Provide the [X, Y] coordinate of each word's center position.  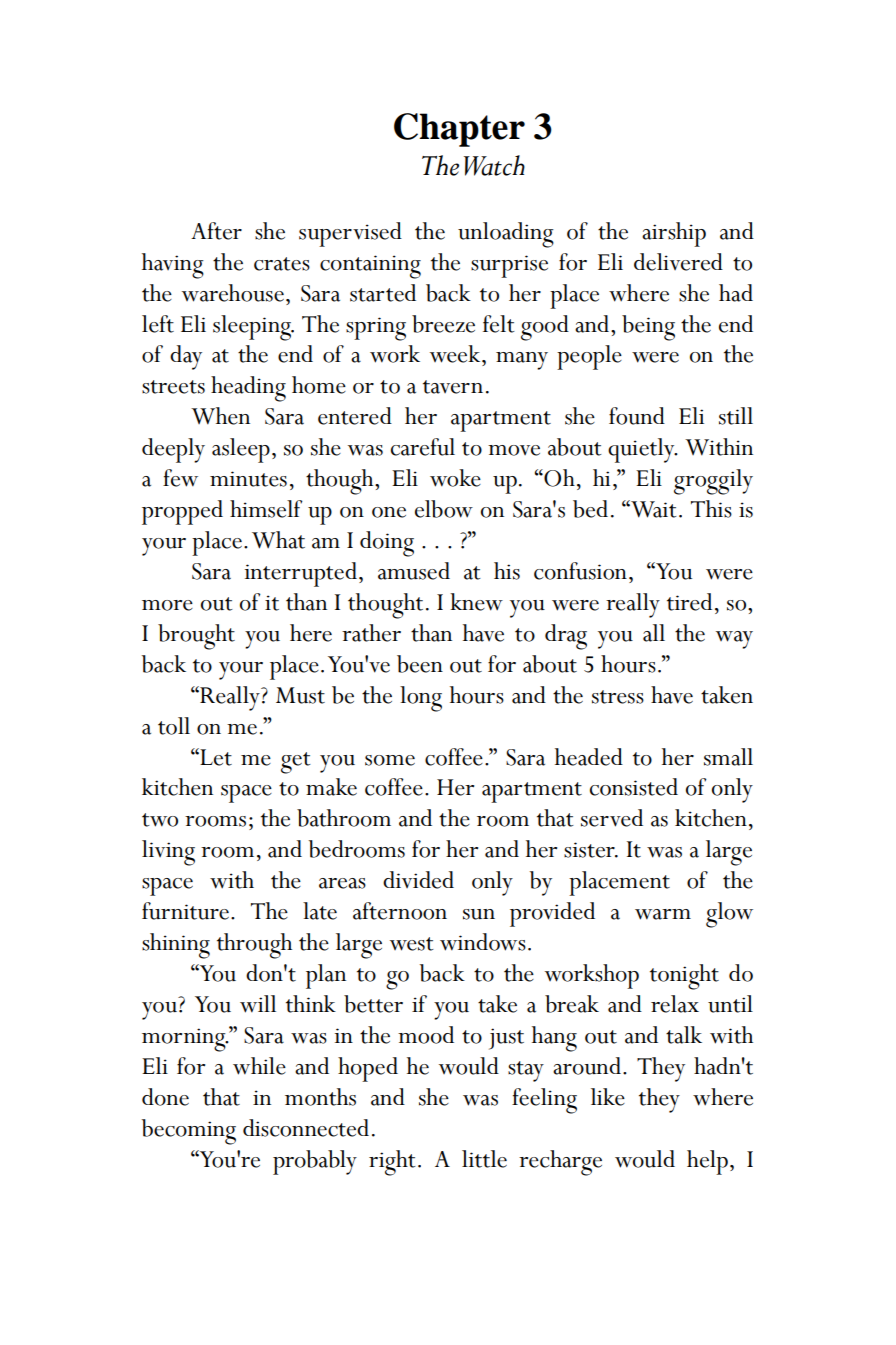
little [484, 1159]
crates [282, 264]
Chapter [459, 130]
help [707, 1162]
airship [674, 234]
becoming [189, 1132]
